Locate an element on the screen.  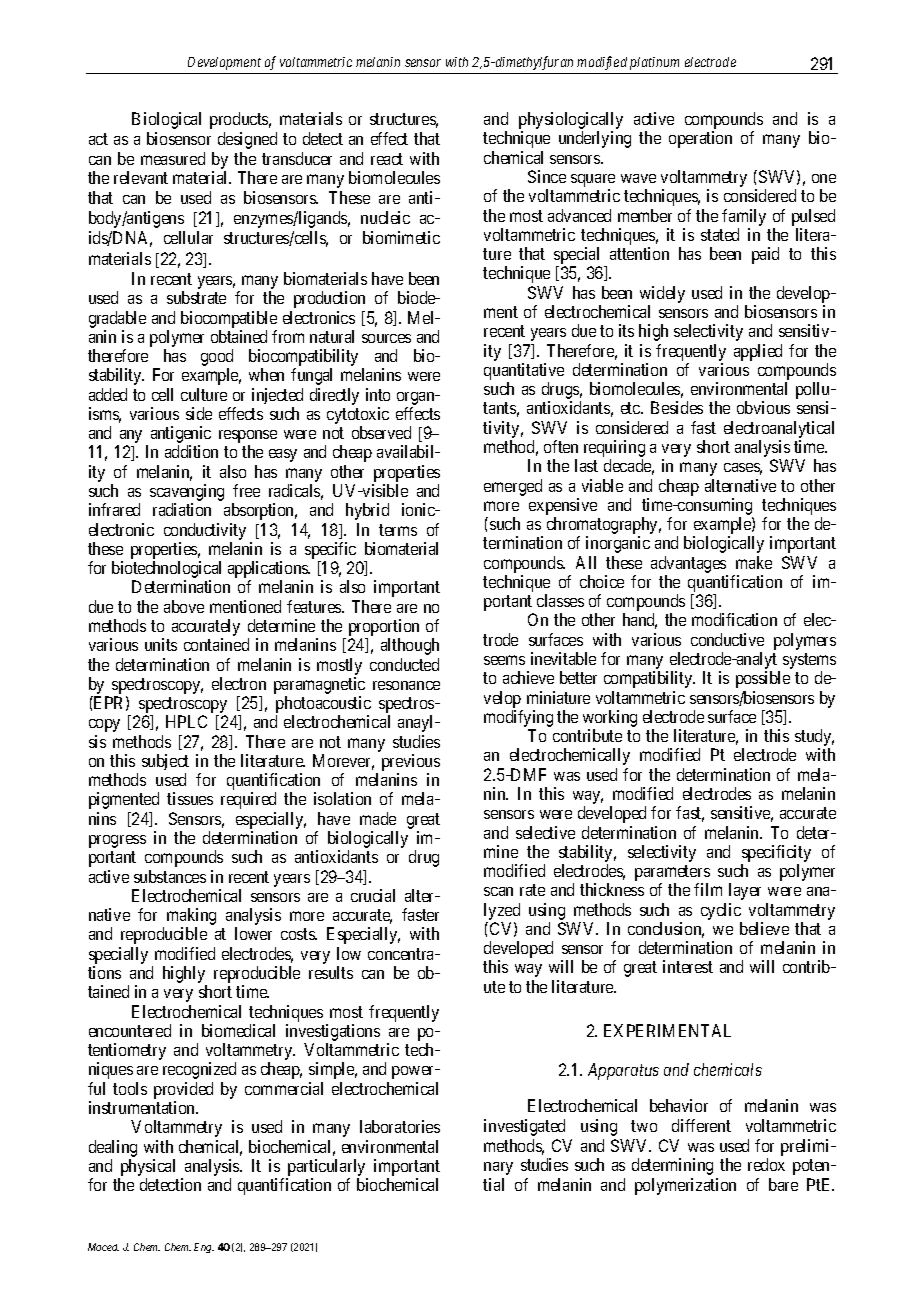
conductive is located at coordinates (727, 639).
